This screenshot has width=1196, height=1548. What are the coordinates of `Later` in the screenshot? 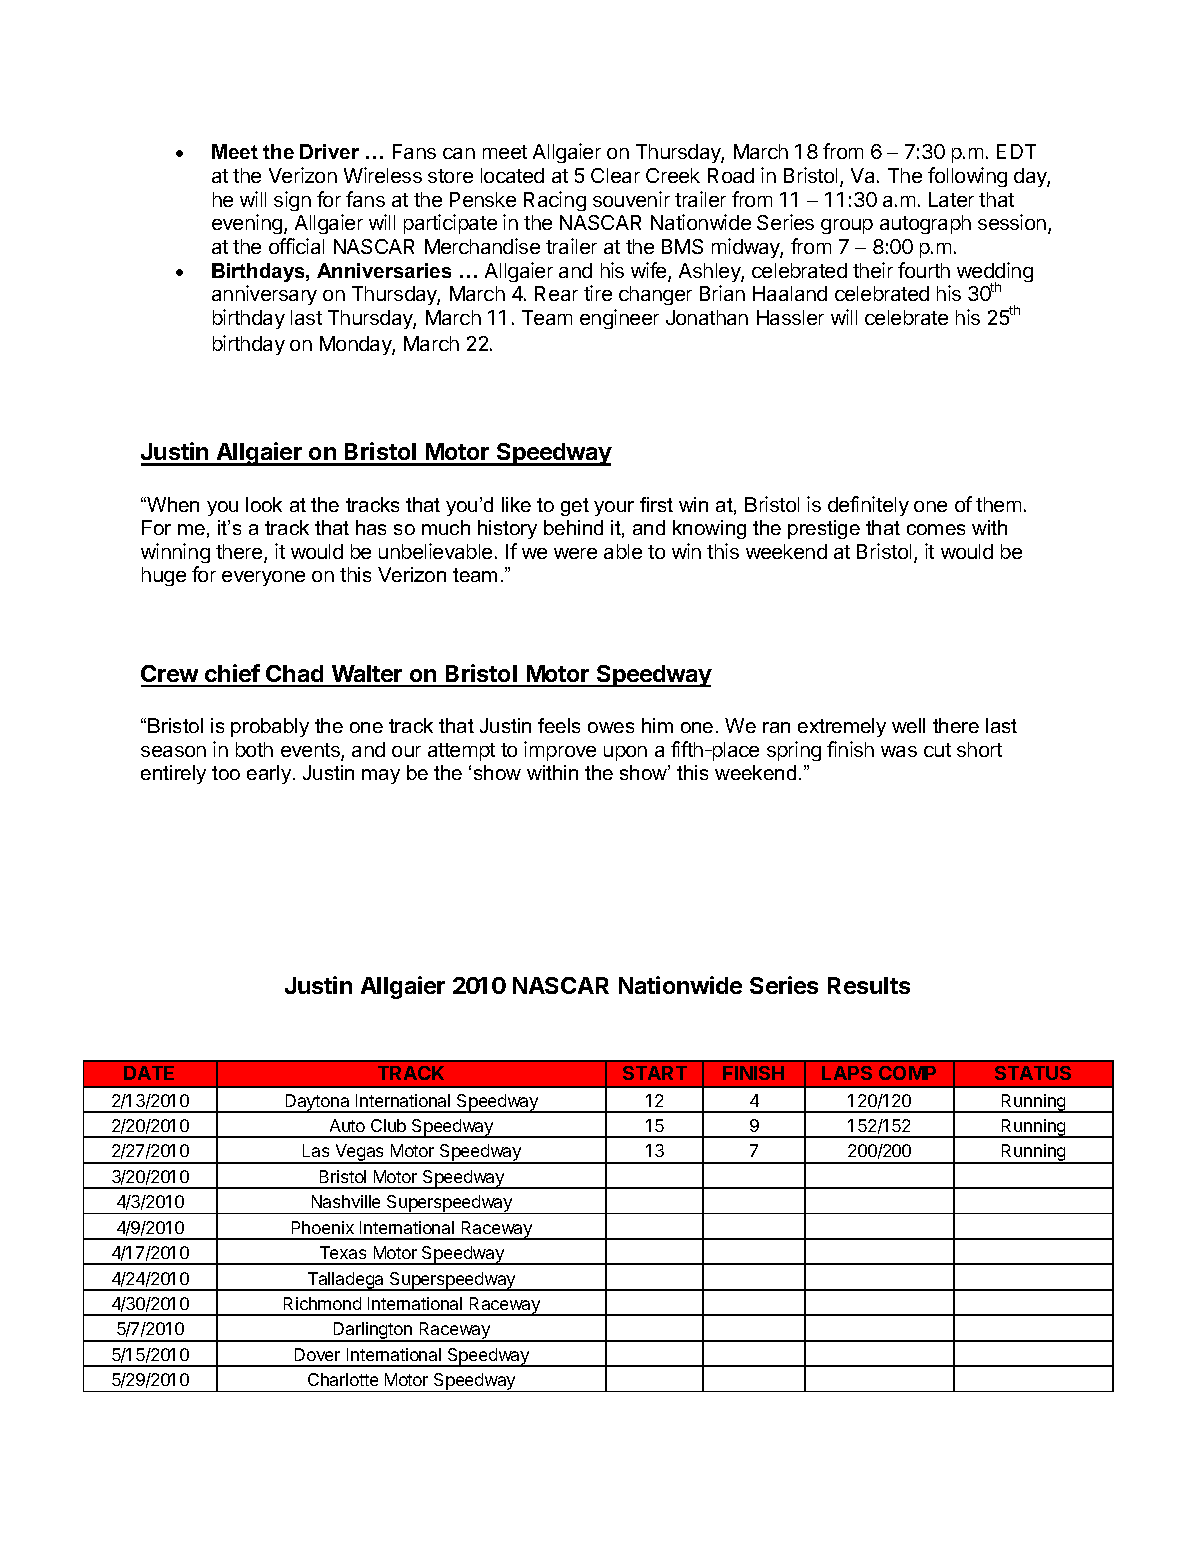 It's located at (951, 199).
